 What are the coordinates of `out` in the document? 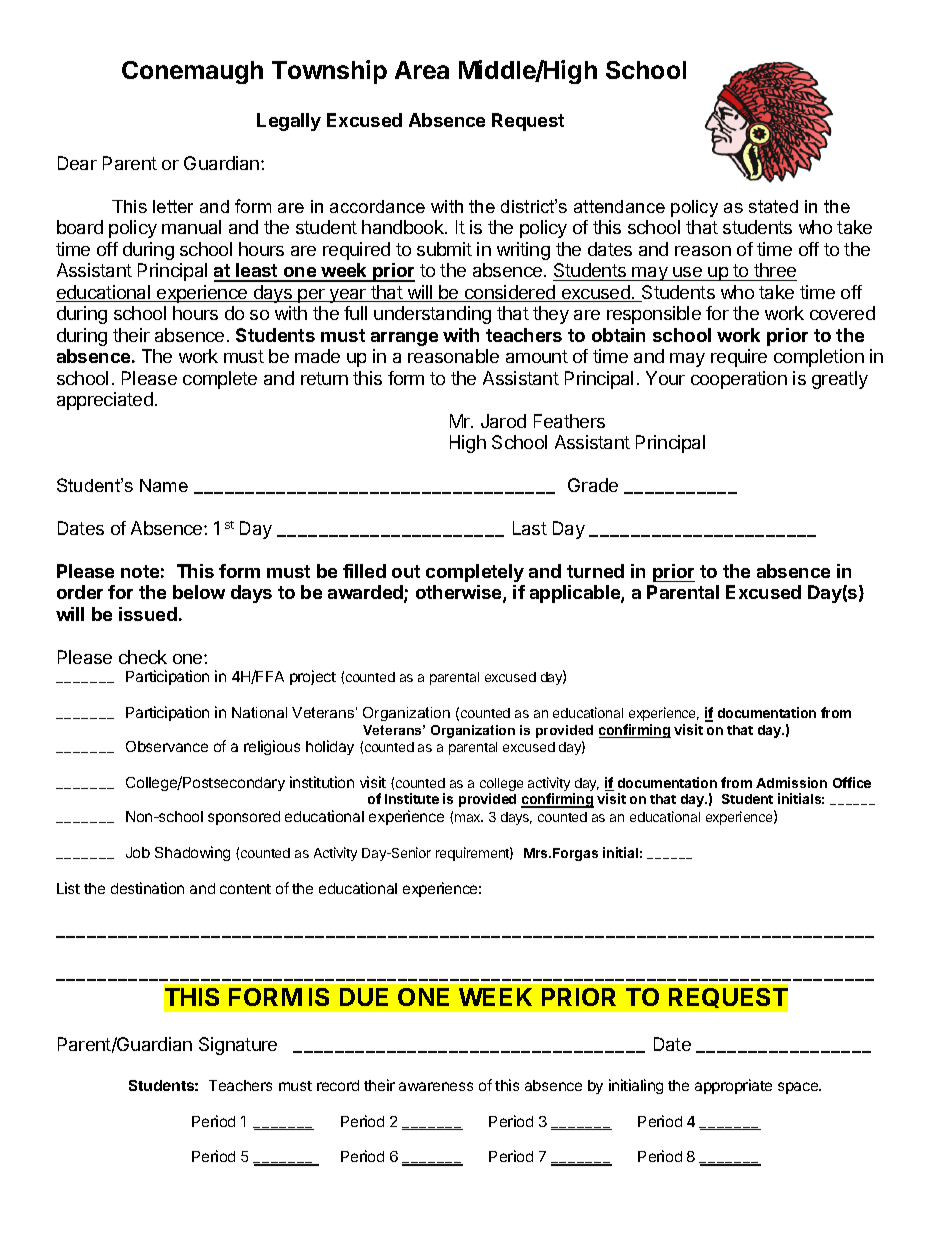 It's located at (406, 571).
